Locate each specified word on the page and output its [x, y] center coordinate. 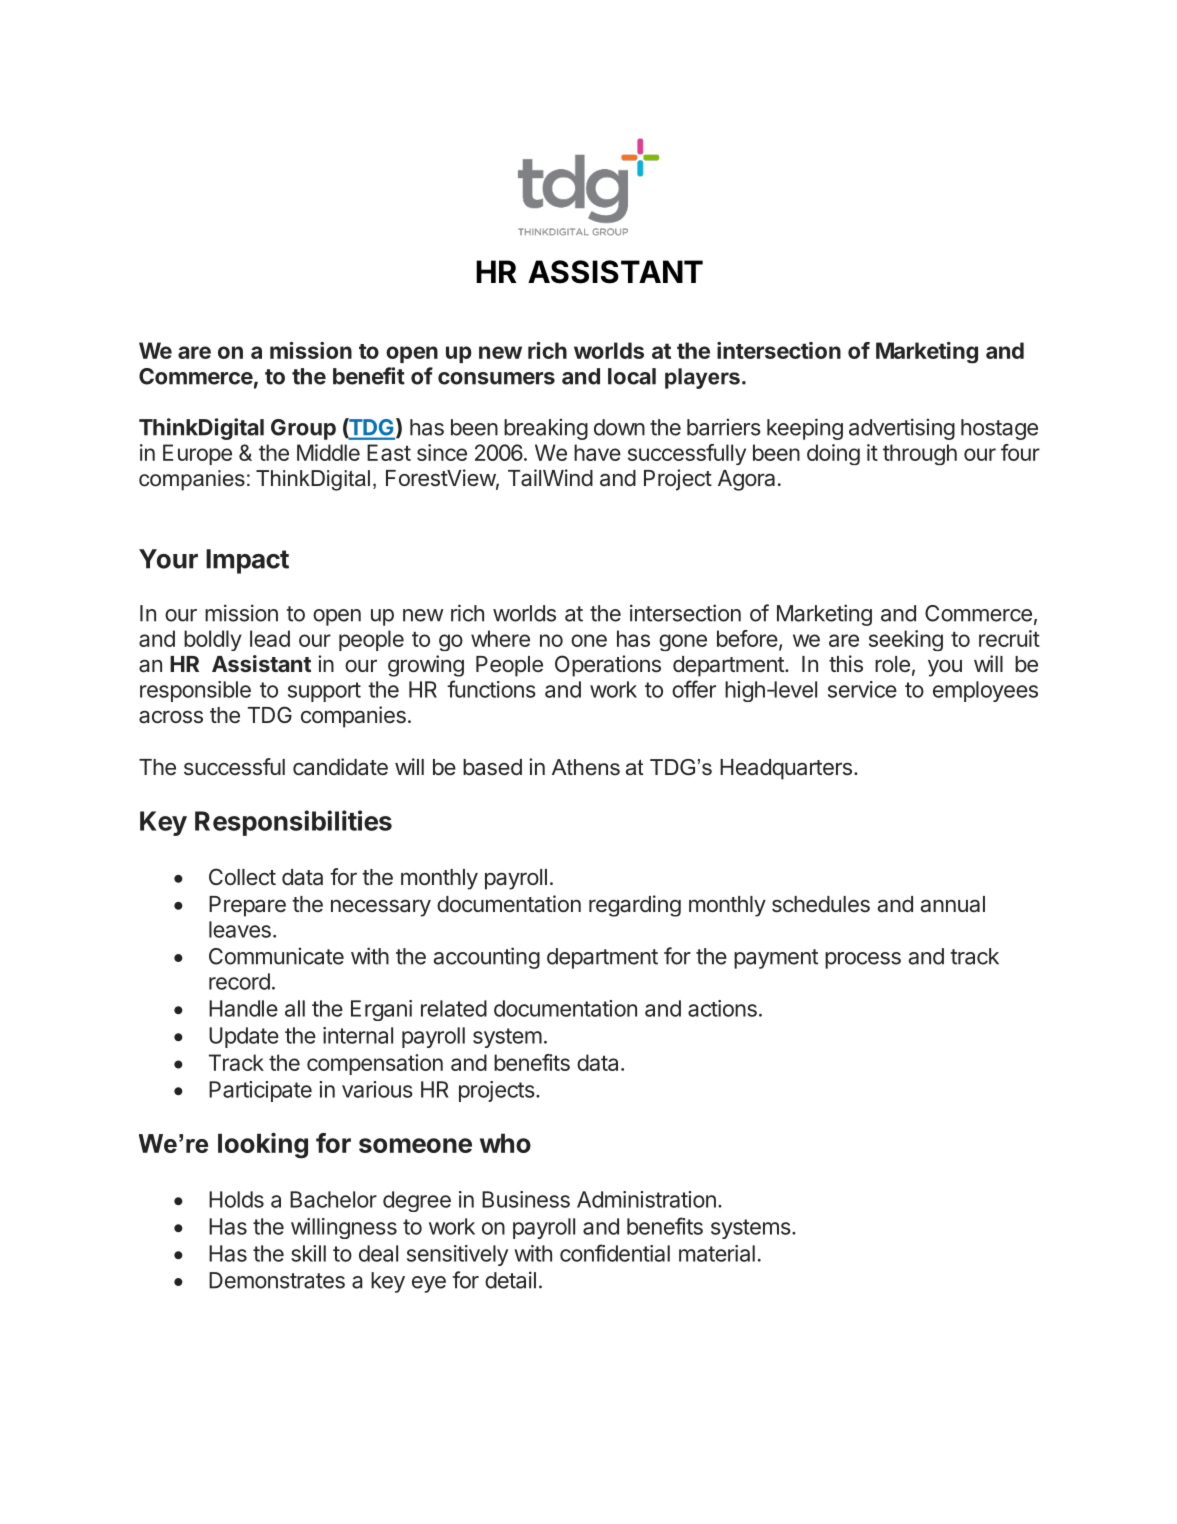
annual [952, 904]
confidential [615, 1253]
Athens [586, 767]
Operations [608, 666]
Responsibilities [293, 823]
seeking [906, 640]
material [717, 1253]
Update [244, 1037]
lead [270, 638]
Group [303, 429]
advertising [902, 429]
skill [308, 1253]
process [863, 960]
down [619, 427]
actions [722, 1008]
